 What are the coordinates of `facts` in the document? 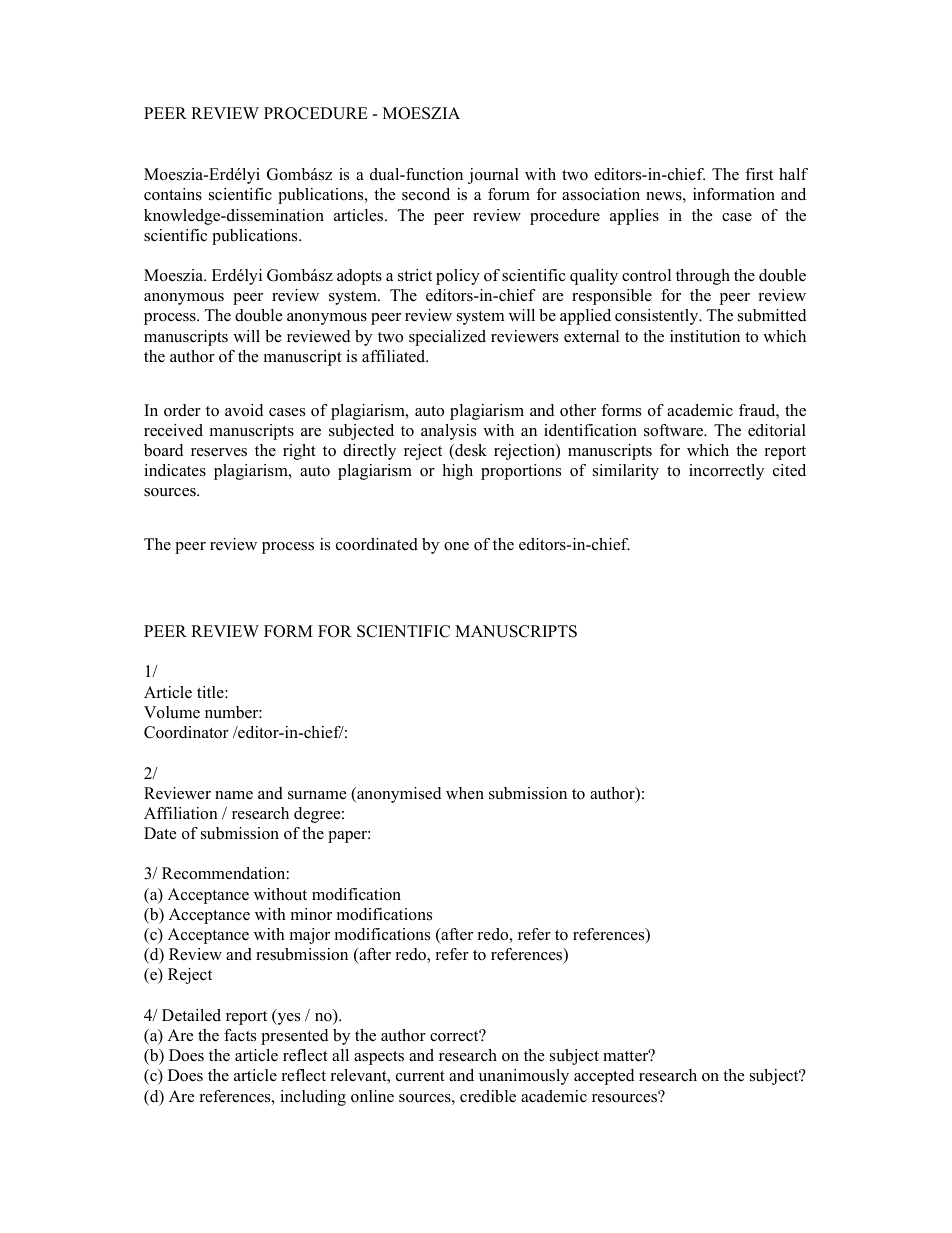 It's located at (240, 1035).
